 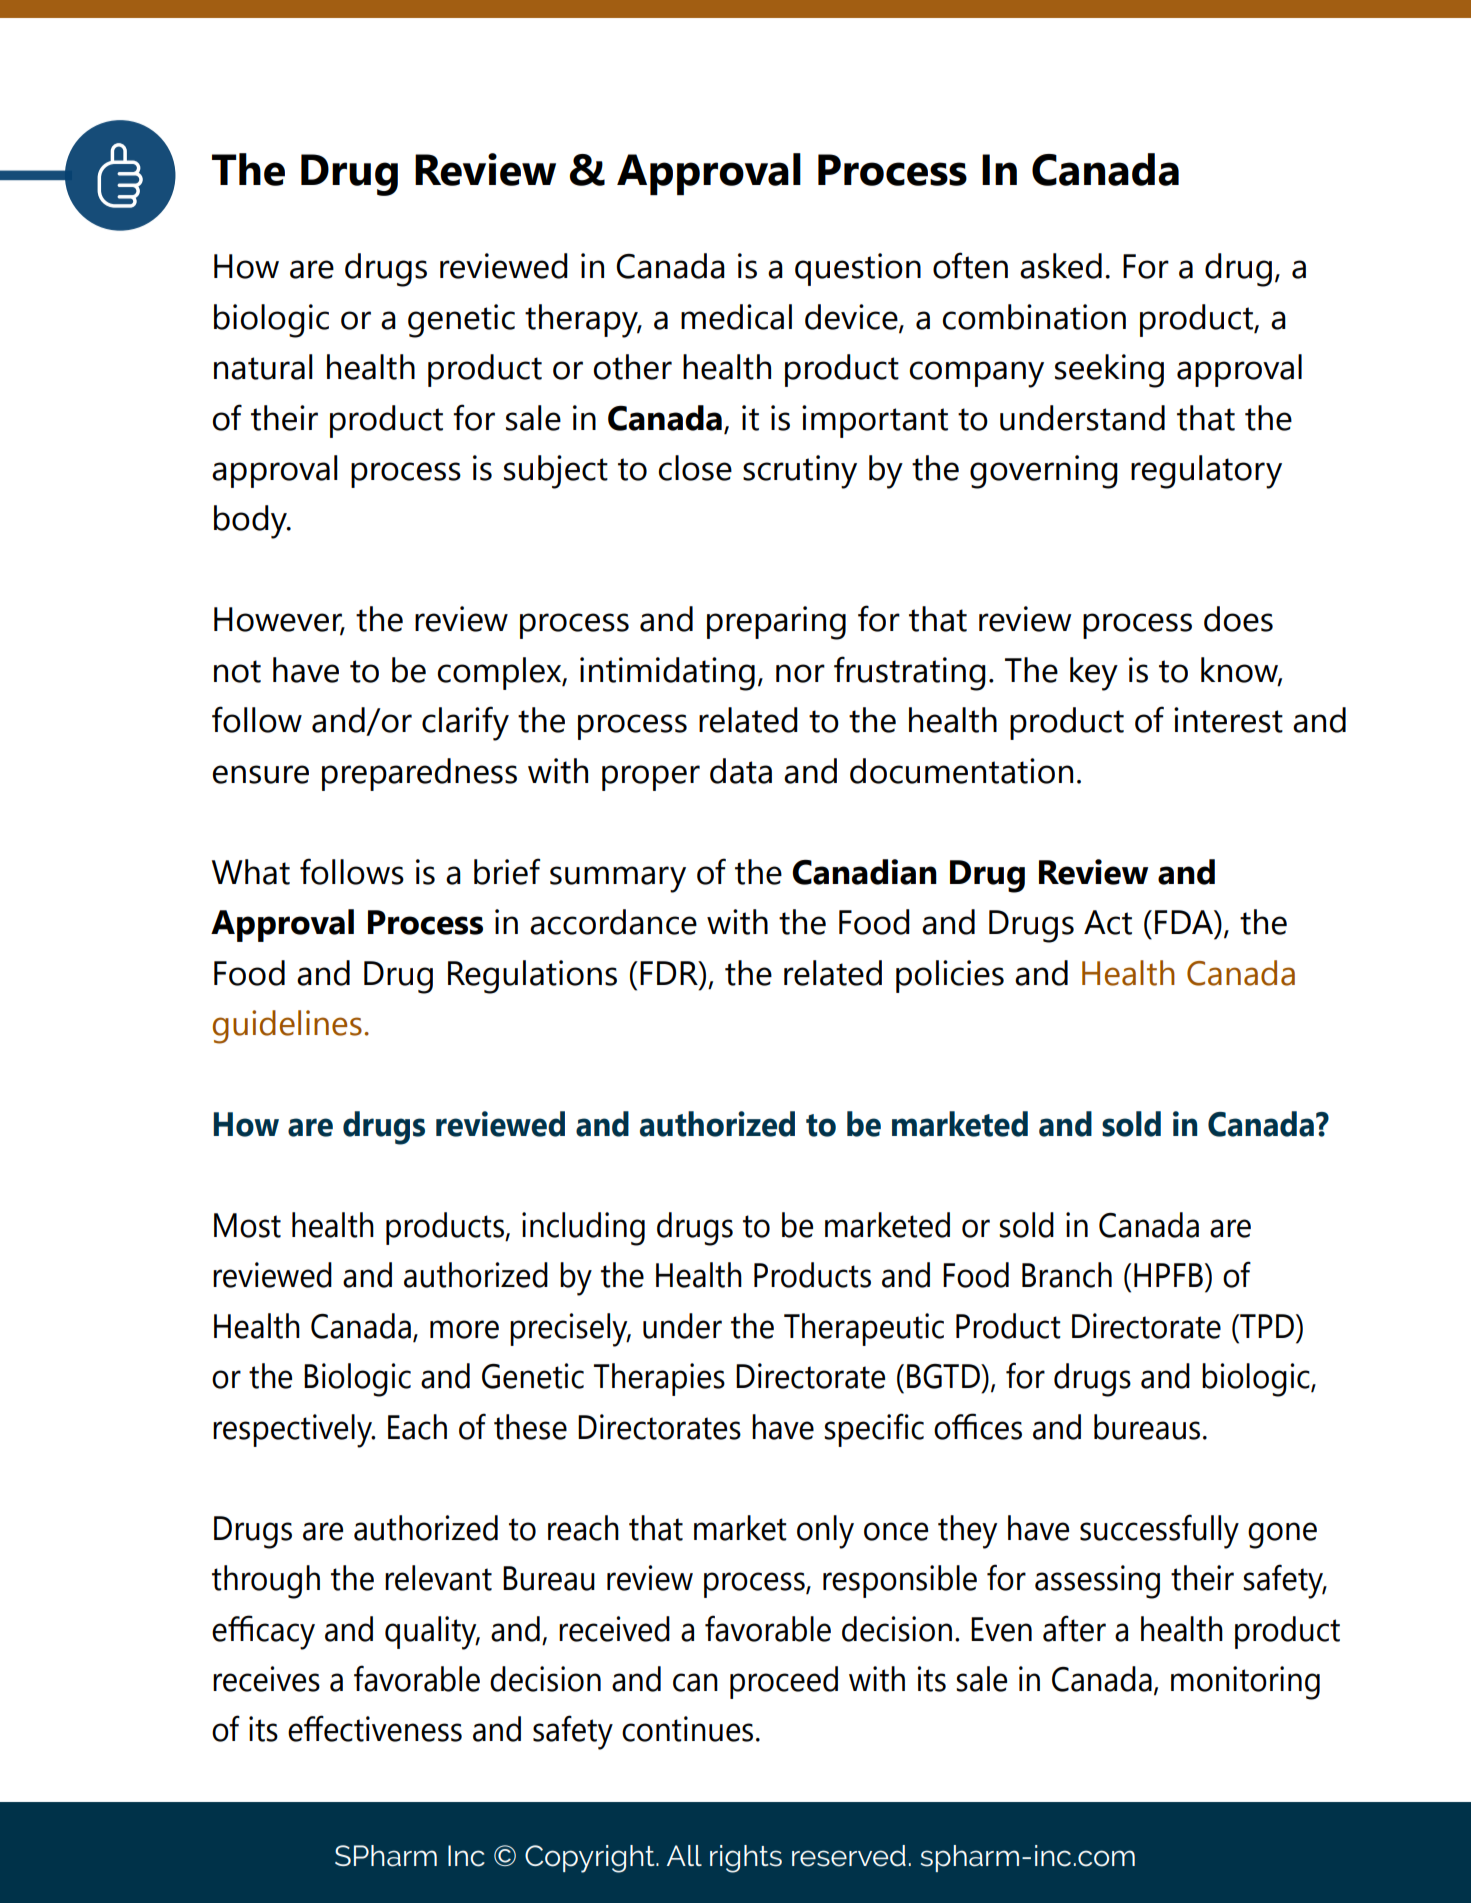 What do you see at coordinates (670, 973) in the page?
I see `FDR` at bounding box center [670, 973].
